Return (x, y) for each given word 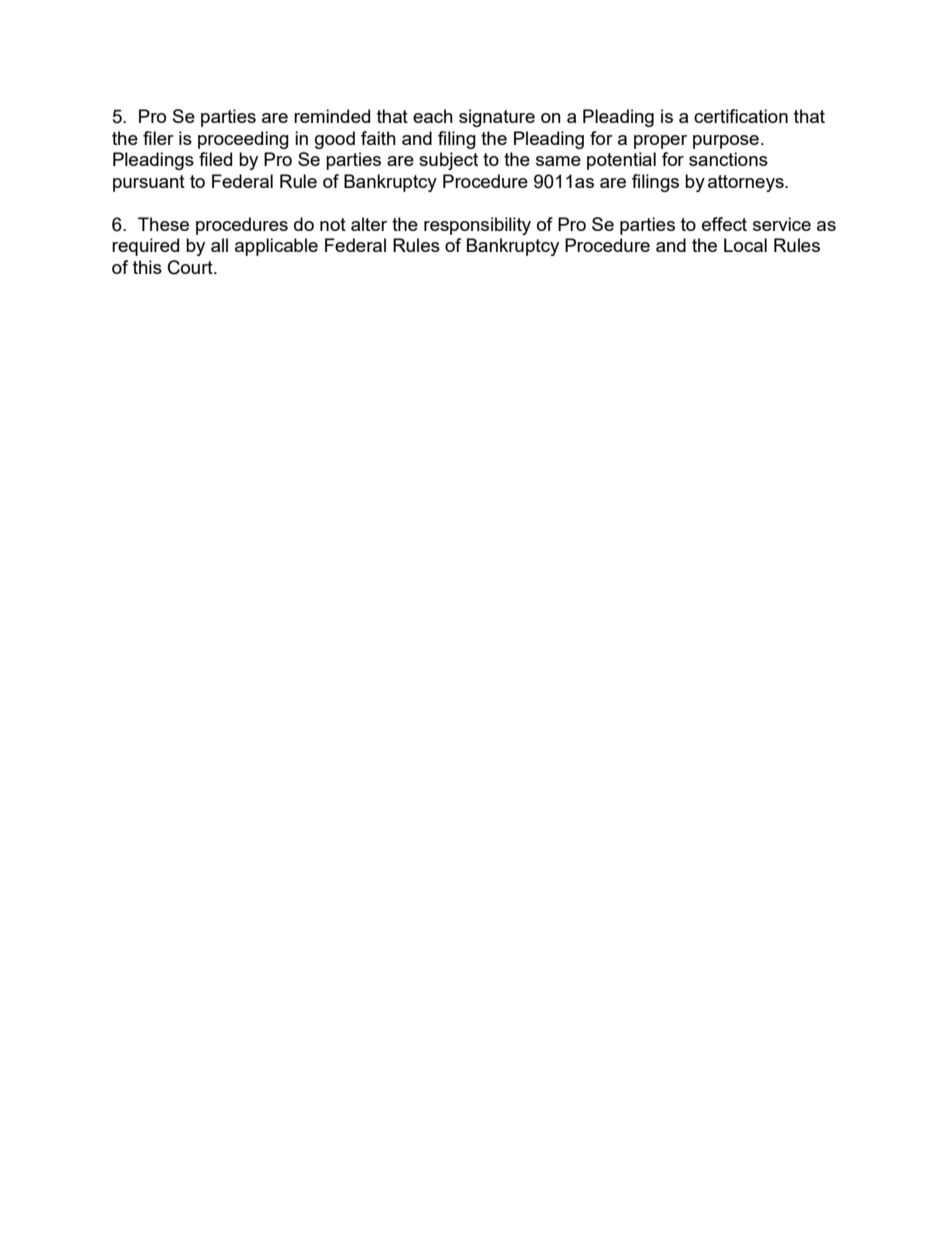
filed (215, 159)
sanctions (728, 159)
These (163, 224)
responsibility (477, 226)
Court (191, 267)
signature (497, 118)
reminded (332, 116)
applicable (276, 247)
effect (724, 224)
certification (741, 116)
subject (448, 161)
